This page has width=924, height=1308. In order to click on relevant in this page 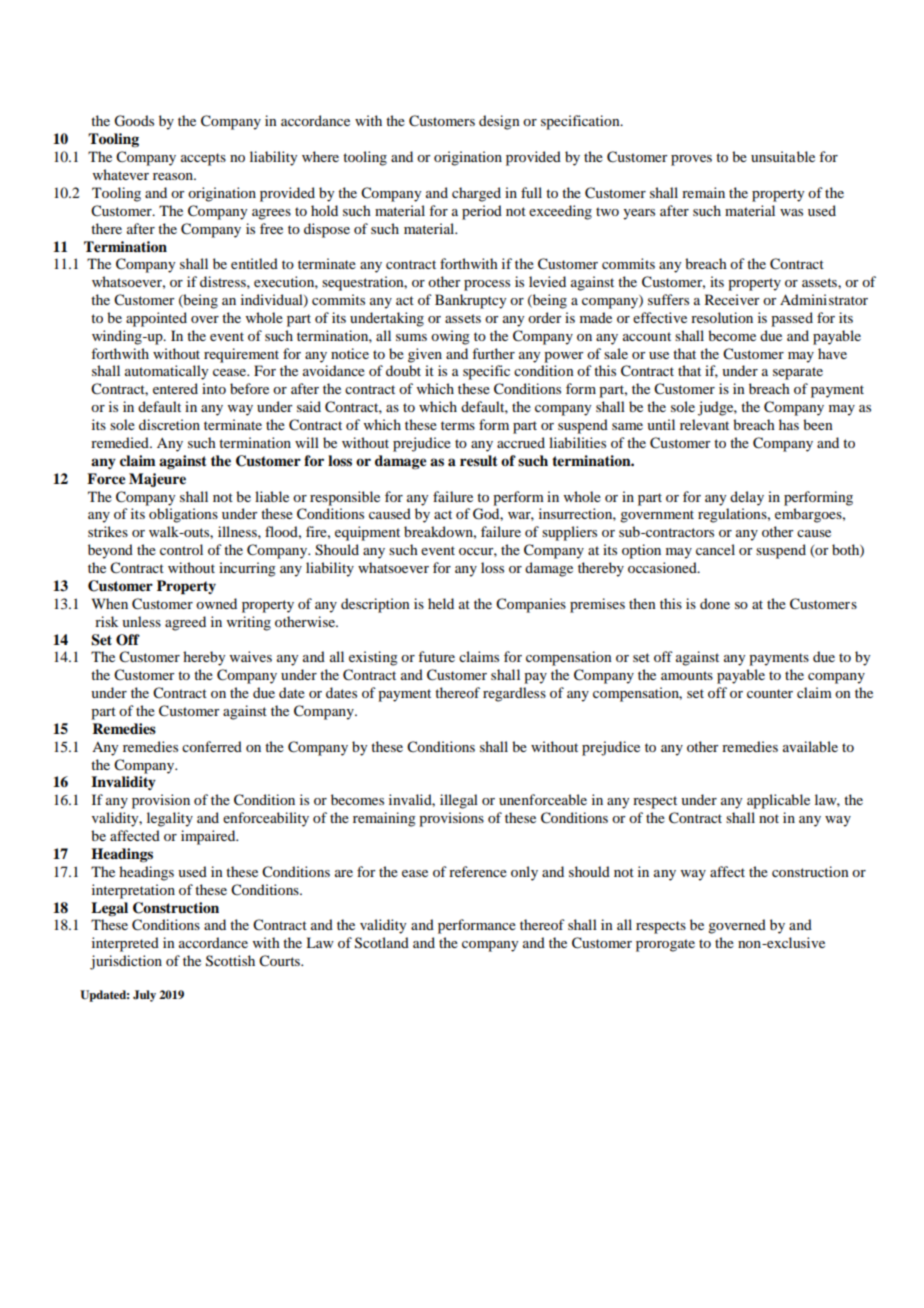, I will do `click(704, 424)`.
